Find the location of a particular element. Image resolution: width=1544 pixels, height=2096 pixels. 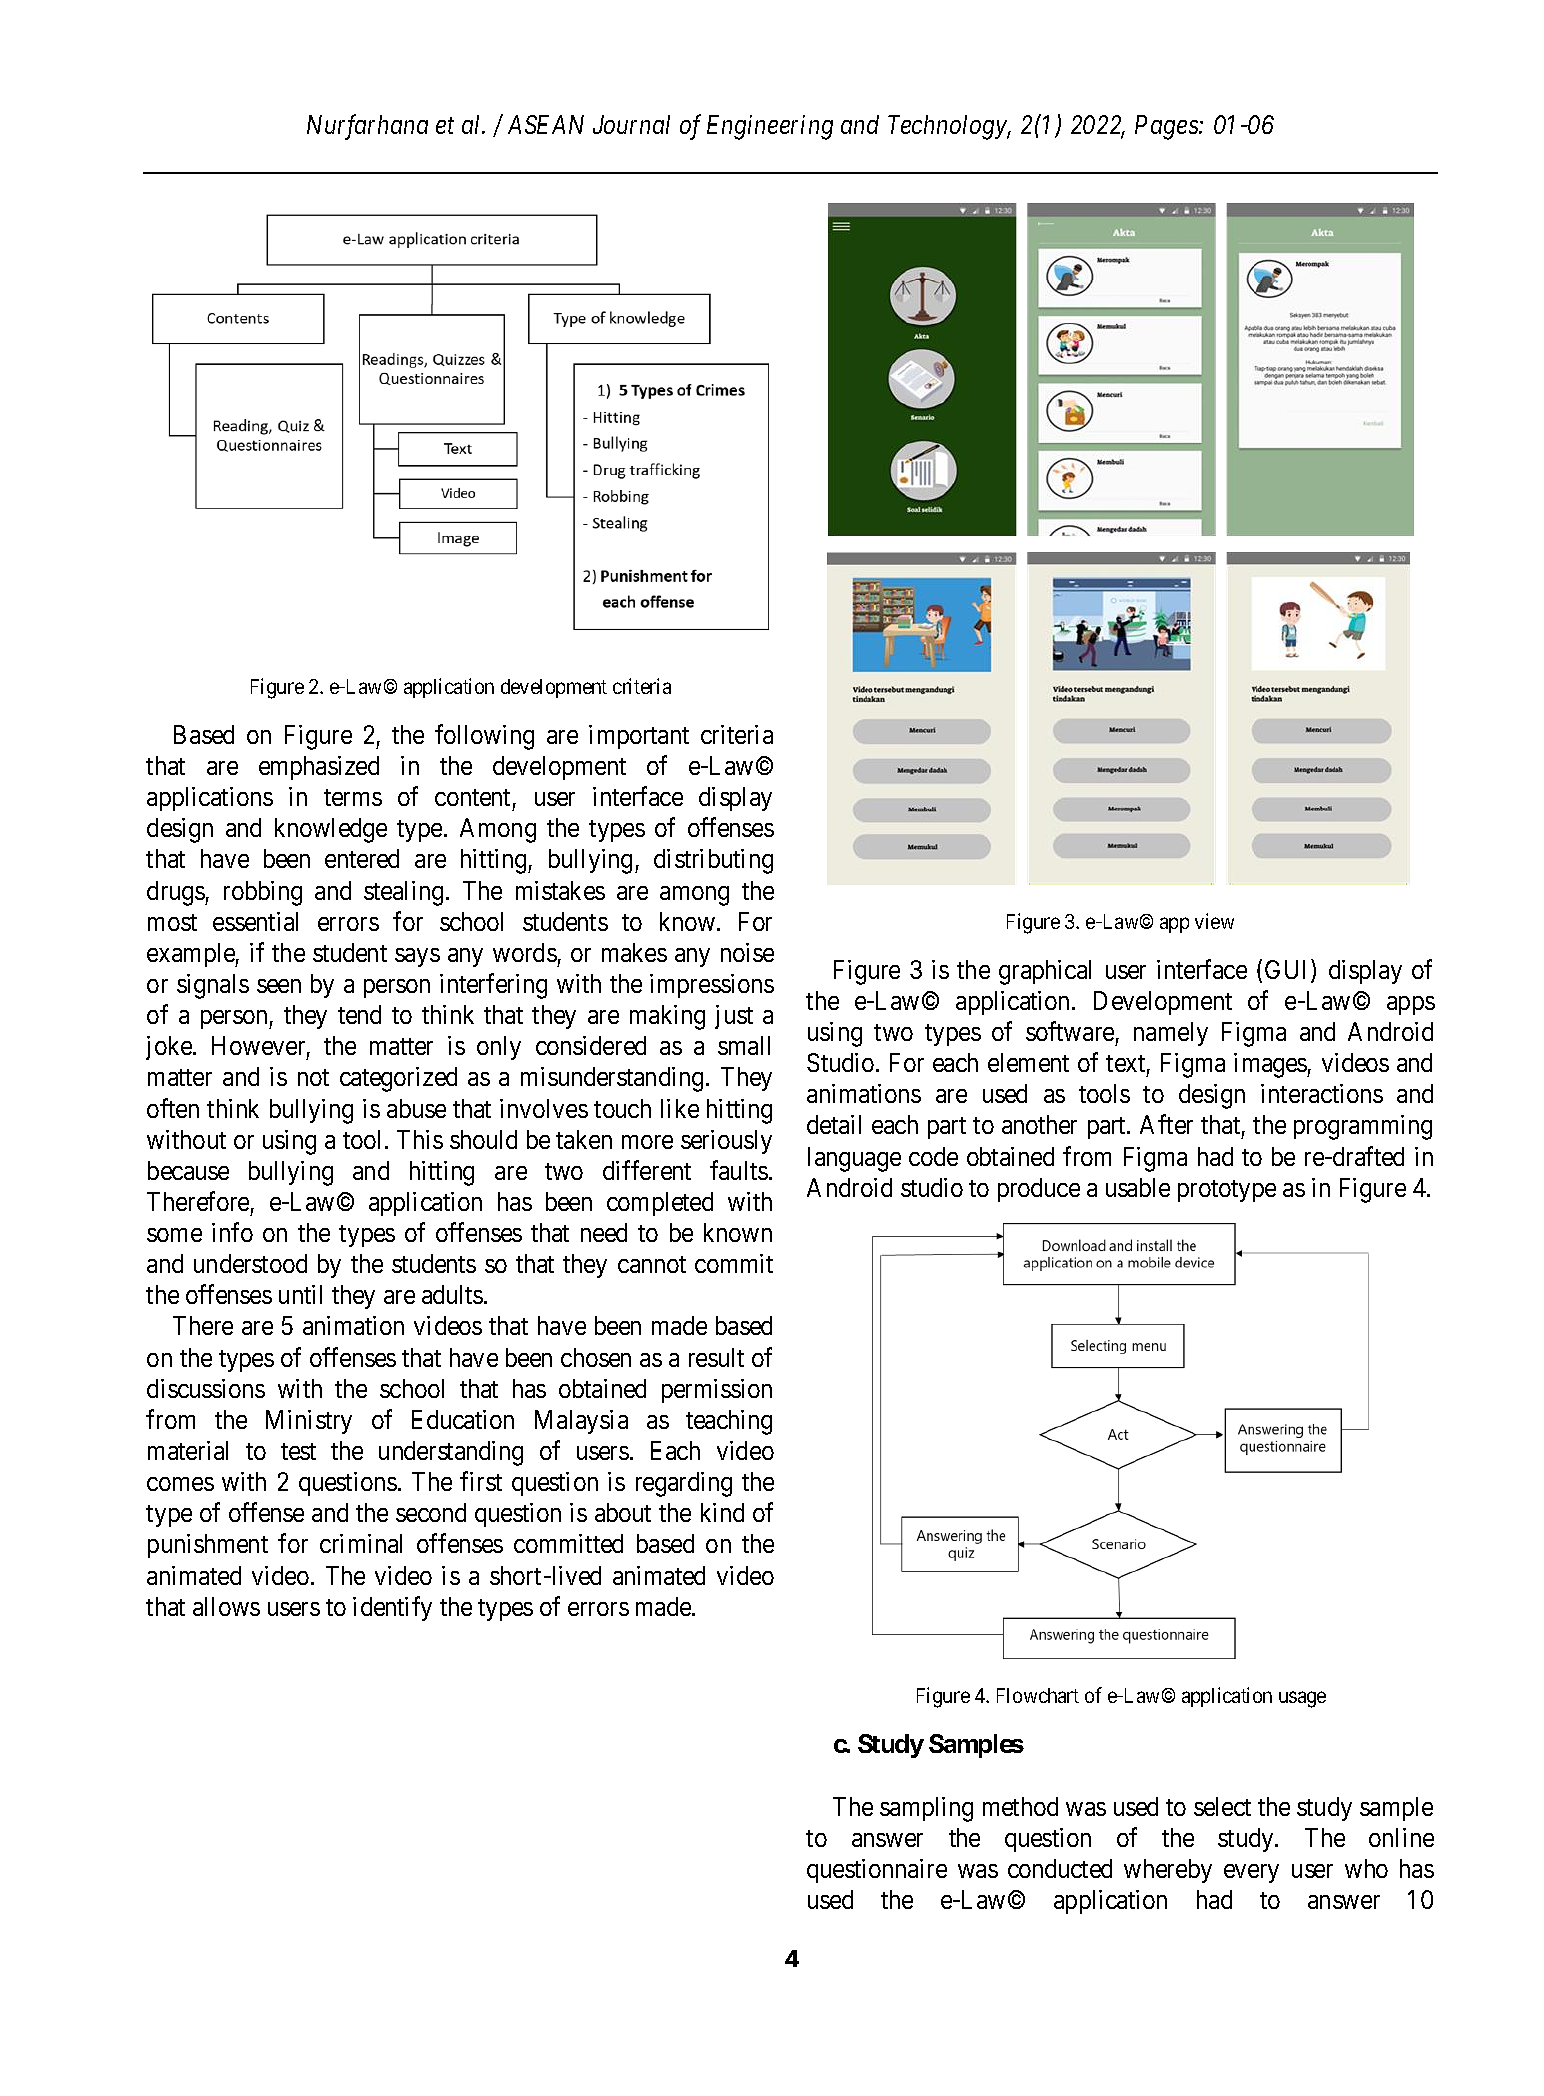

test is located at coordinates (298, 1451).
